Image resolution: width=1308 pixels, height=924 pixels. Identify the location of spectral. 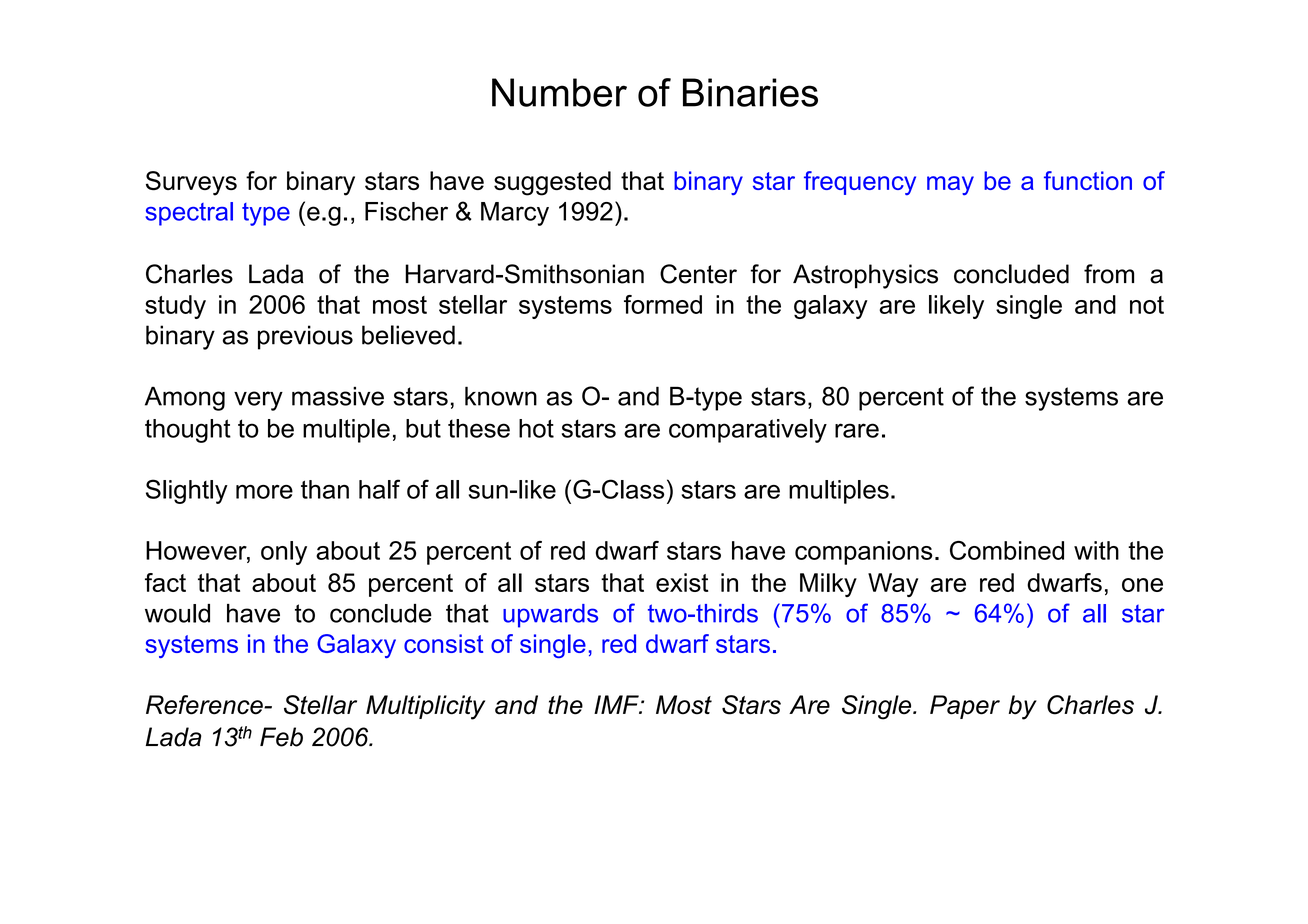
(189, 214).
